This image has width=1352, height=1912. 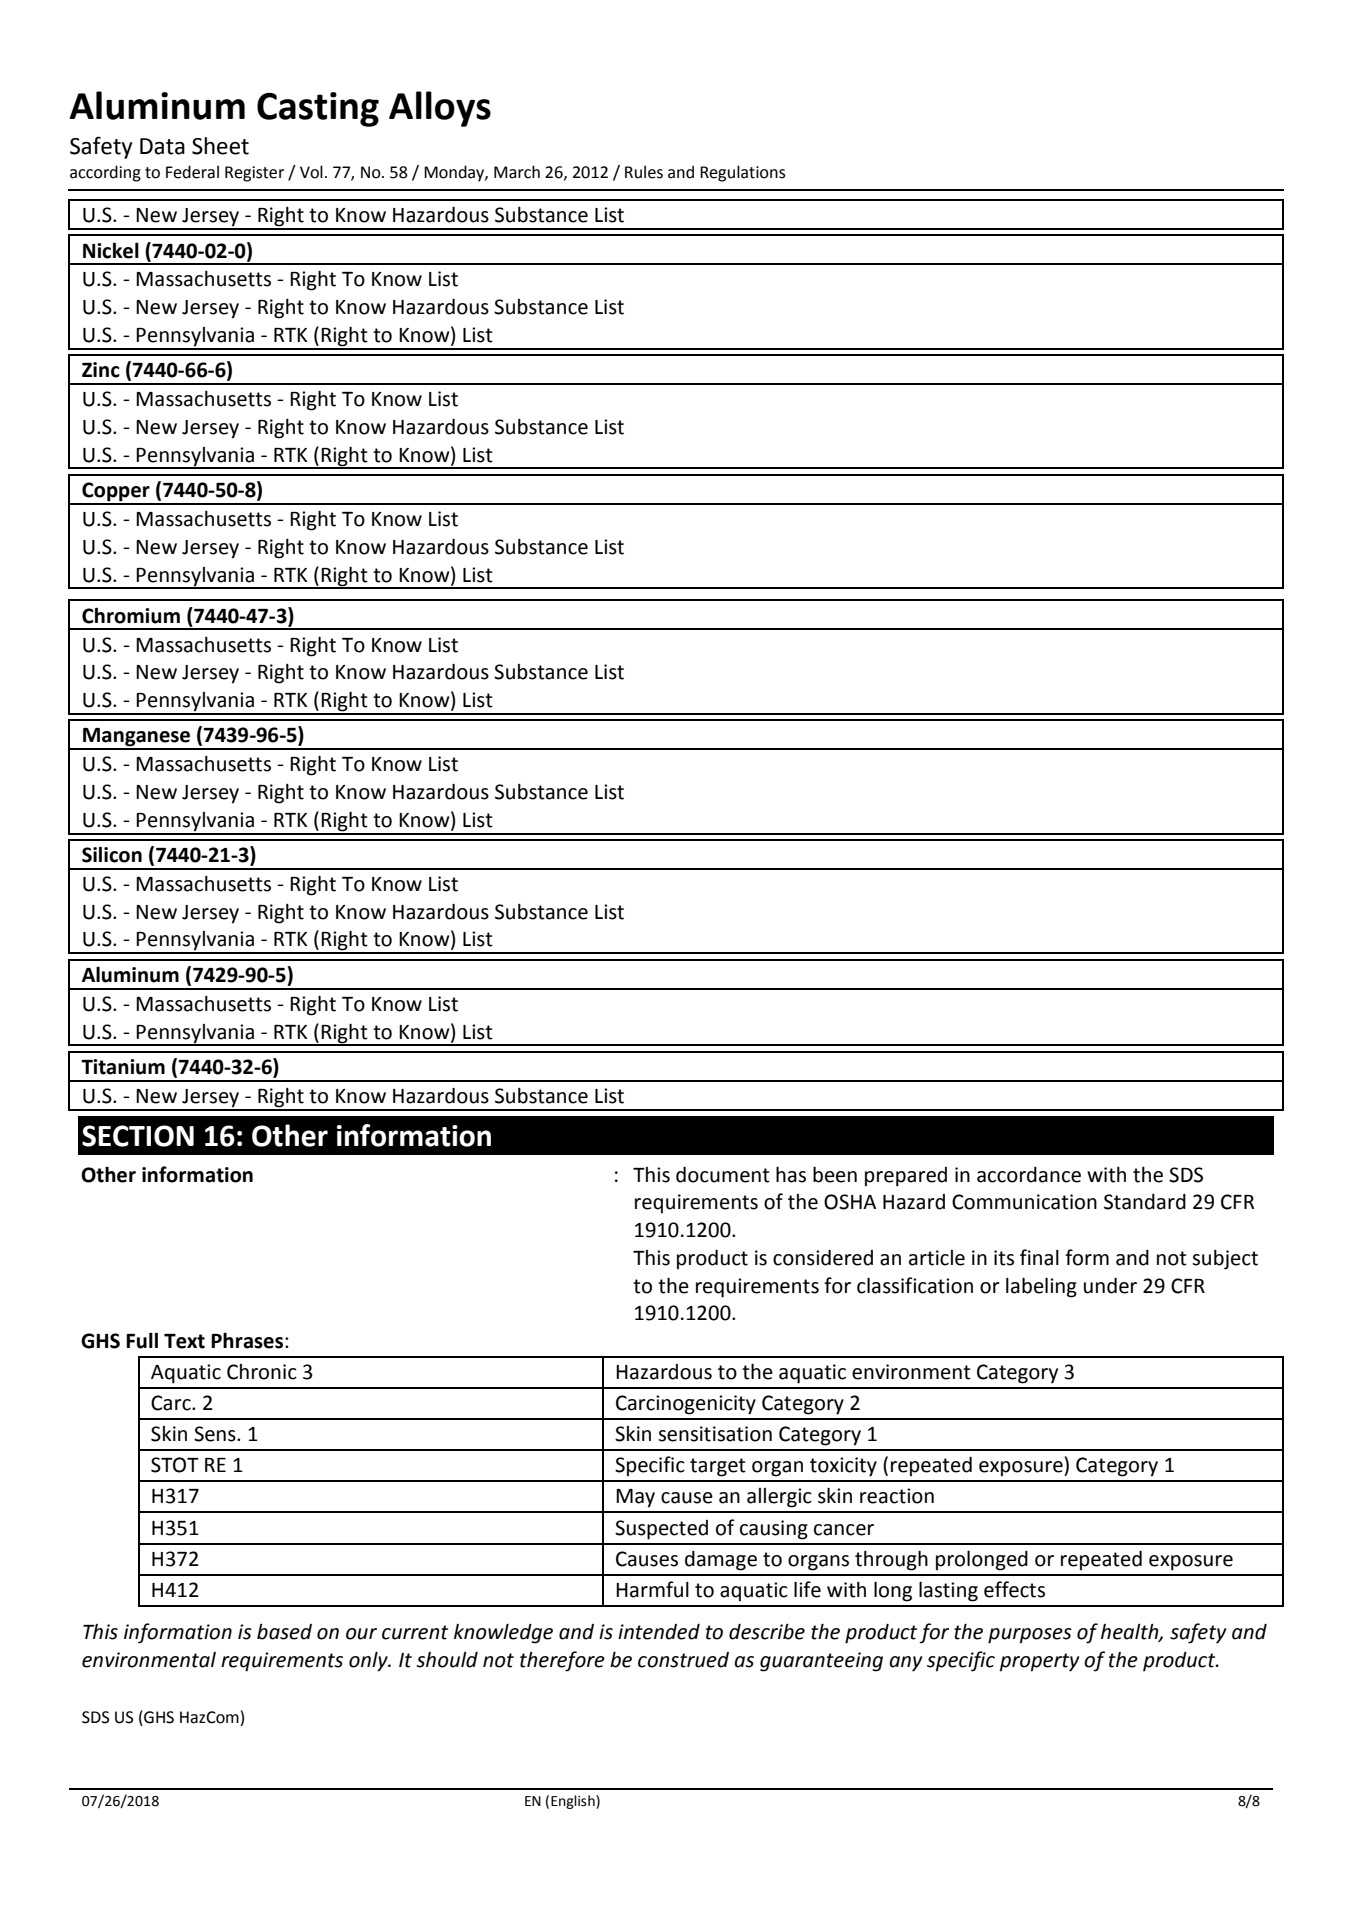 I want to click on Rules, so click(x=644, y=172).
